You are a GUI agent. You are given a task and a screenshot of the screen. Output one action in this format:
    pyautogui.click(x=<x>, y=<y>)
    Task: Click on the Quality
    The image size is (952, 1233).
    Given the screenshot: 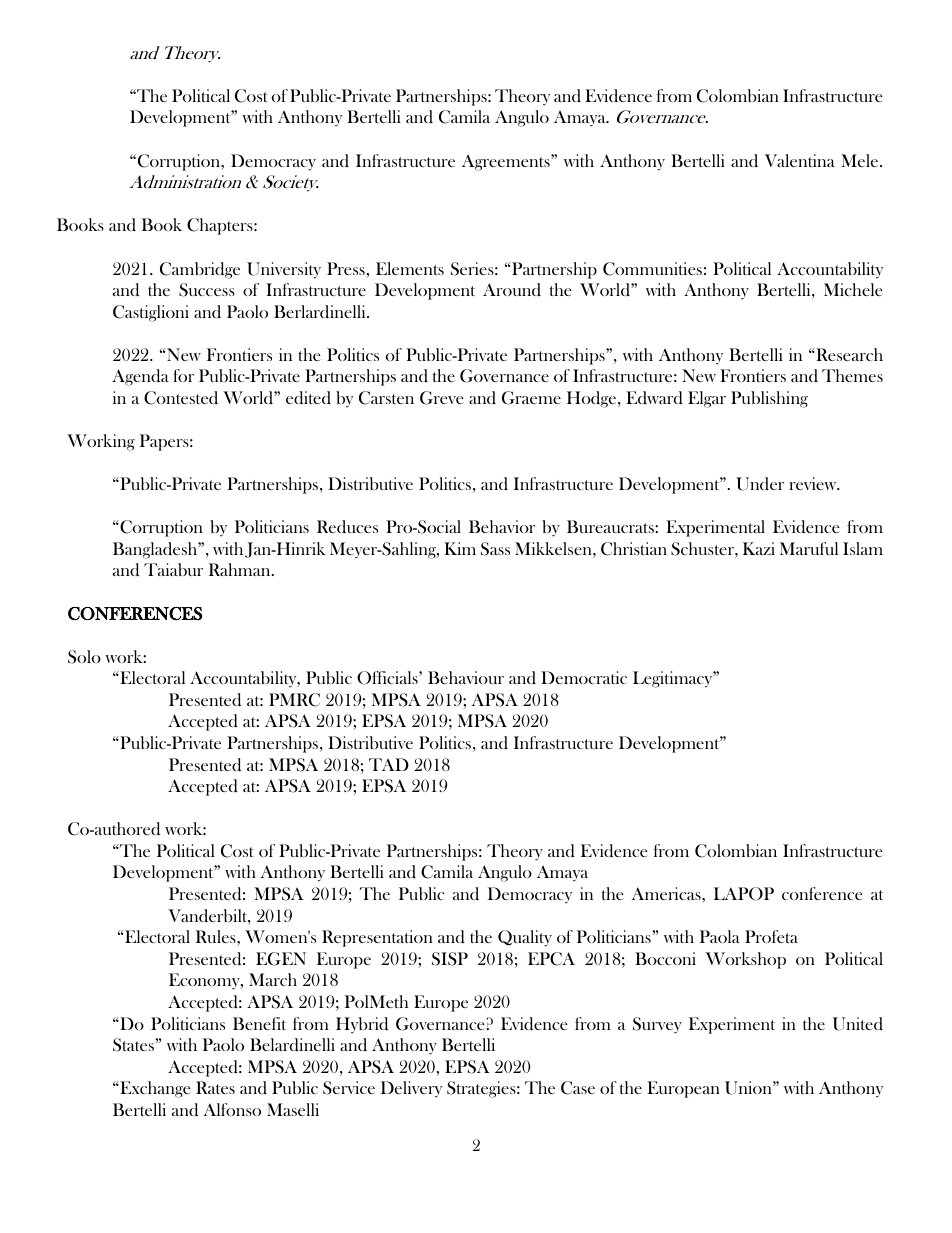 What is the action you would take?
    pyautogui.click(x=525, y=938)
